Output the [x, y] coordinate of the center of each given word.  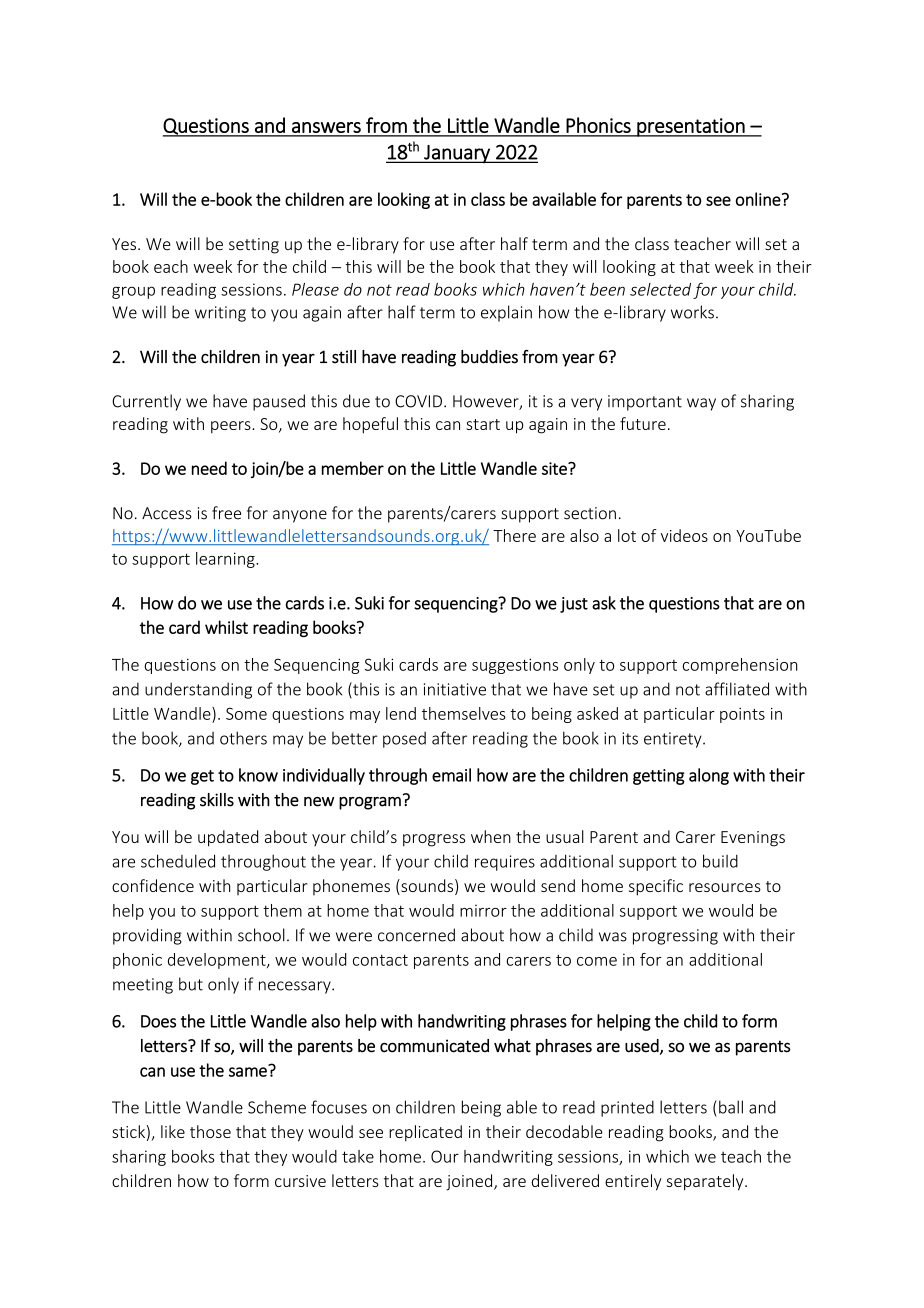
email [451, 775]
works [692, 312]
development [218, 961]
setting [254, 246]
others [243, 738]
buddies [489, 357]
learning [226, 560]
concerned [416, 935]
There [514, 535]
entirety [674, 740]
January [457, 154]
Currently [146, 402]
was [613, 937]
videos [684, 535]
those [210, 1131]
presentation [691, 127]
